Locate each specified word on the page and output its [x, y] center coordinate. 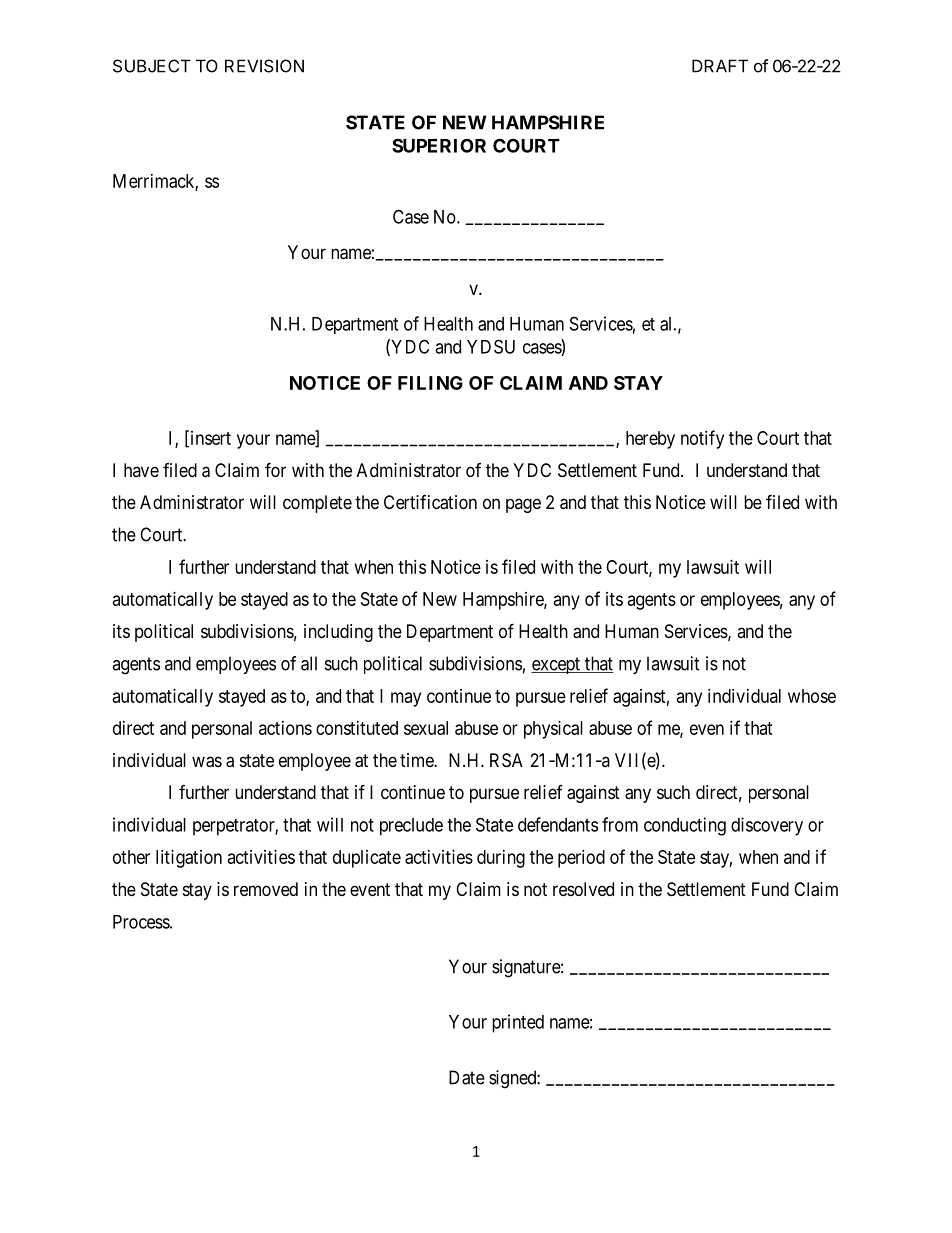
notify [702, 439]
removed [266, 889]
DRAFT [720, 66]
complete [317, 504]
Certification [430, 502]
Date [467, 1077]
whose [812, 696]
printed [518, 1023]
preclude [411, 827]
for [275, 469]
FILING [430, 383]
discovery [767, 826]
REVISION [264, 66]
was [207, 762]
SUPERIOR [439, 145]
